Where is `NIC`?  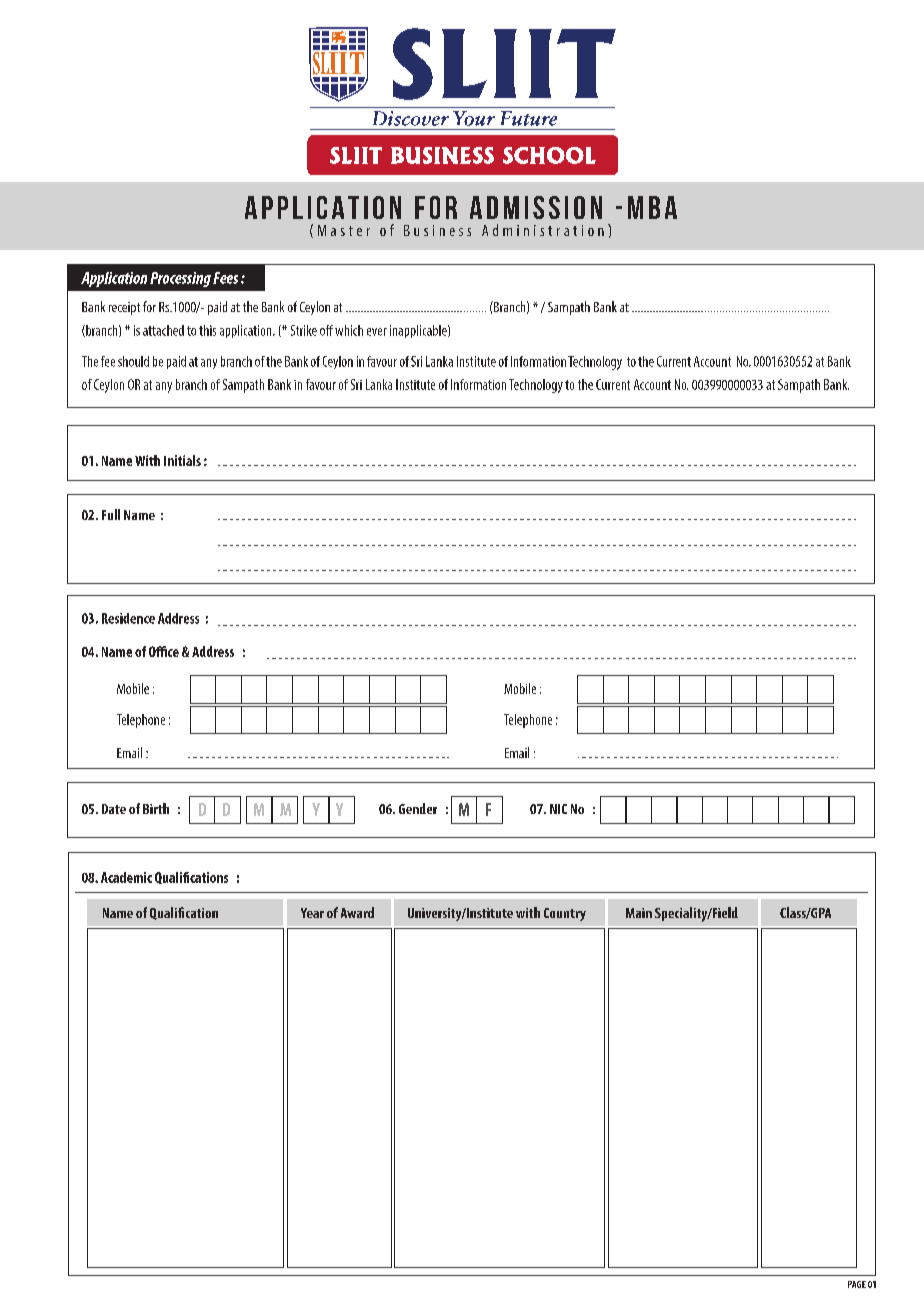 NIC is located at coordinates (558, 809).
